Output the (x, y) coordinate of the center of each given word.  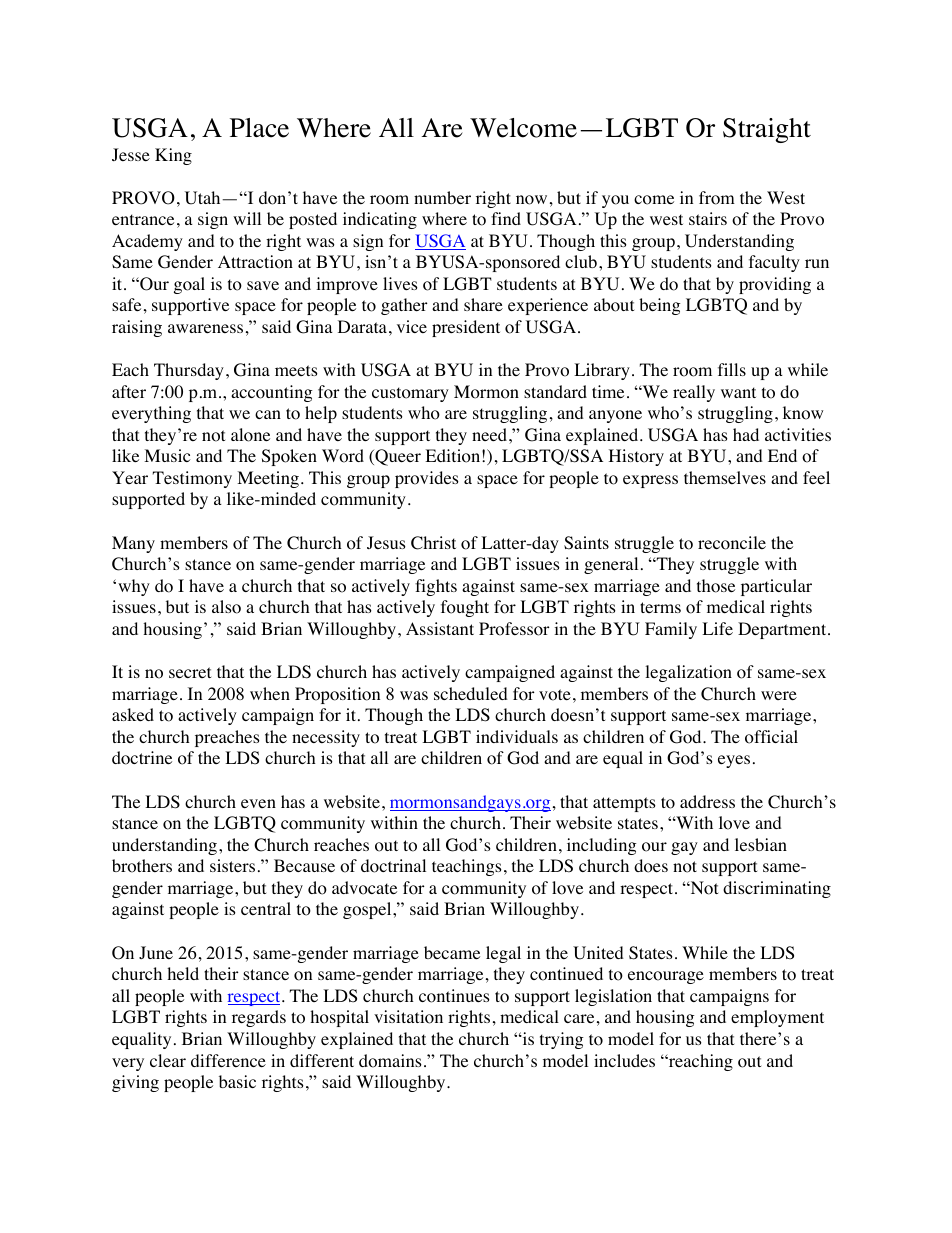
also (226, 607)
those (716, 586)
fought (465, 608)
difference (228, 1060)
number (442, 197)
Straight (767, 130)
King (173, 156)
